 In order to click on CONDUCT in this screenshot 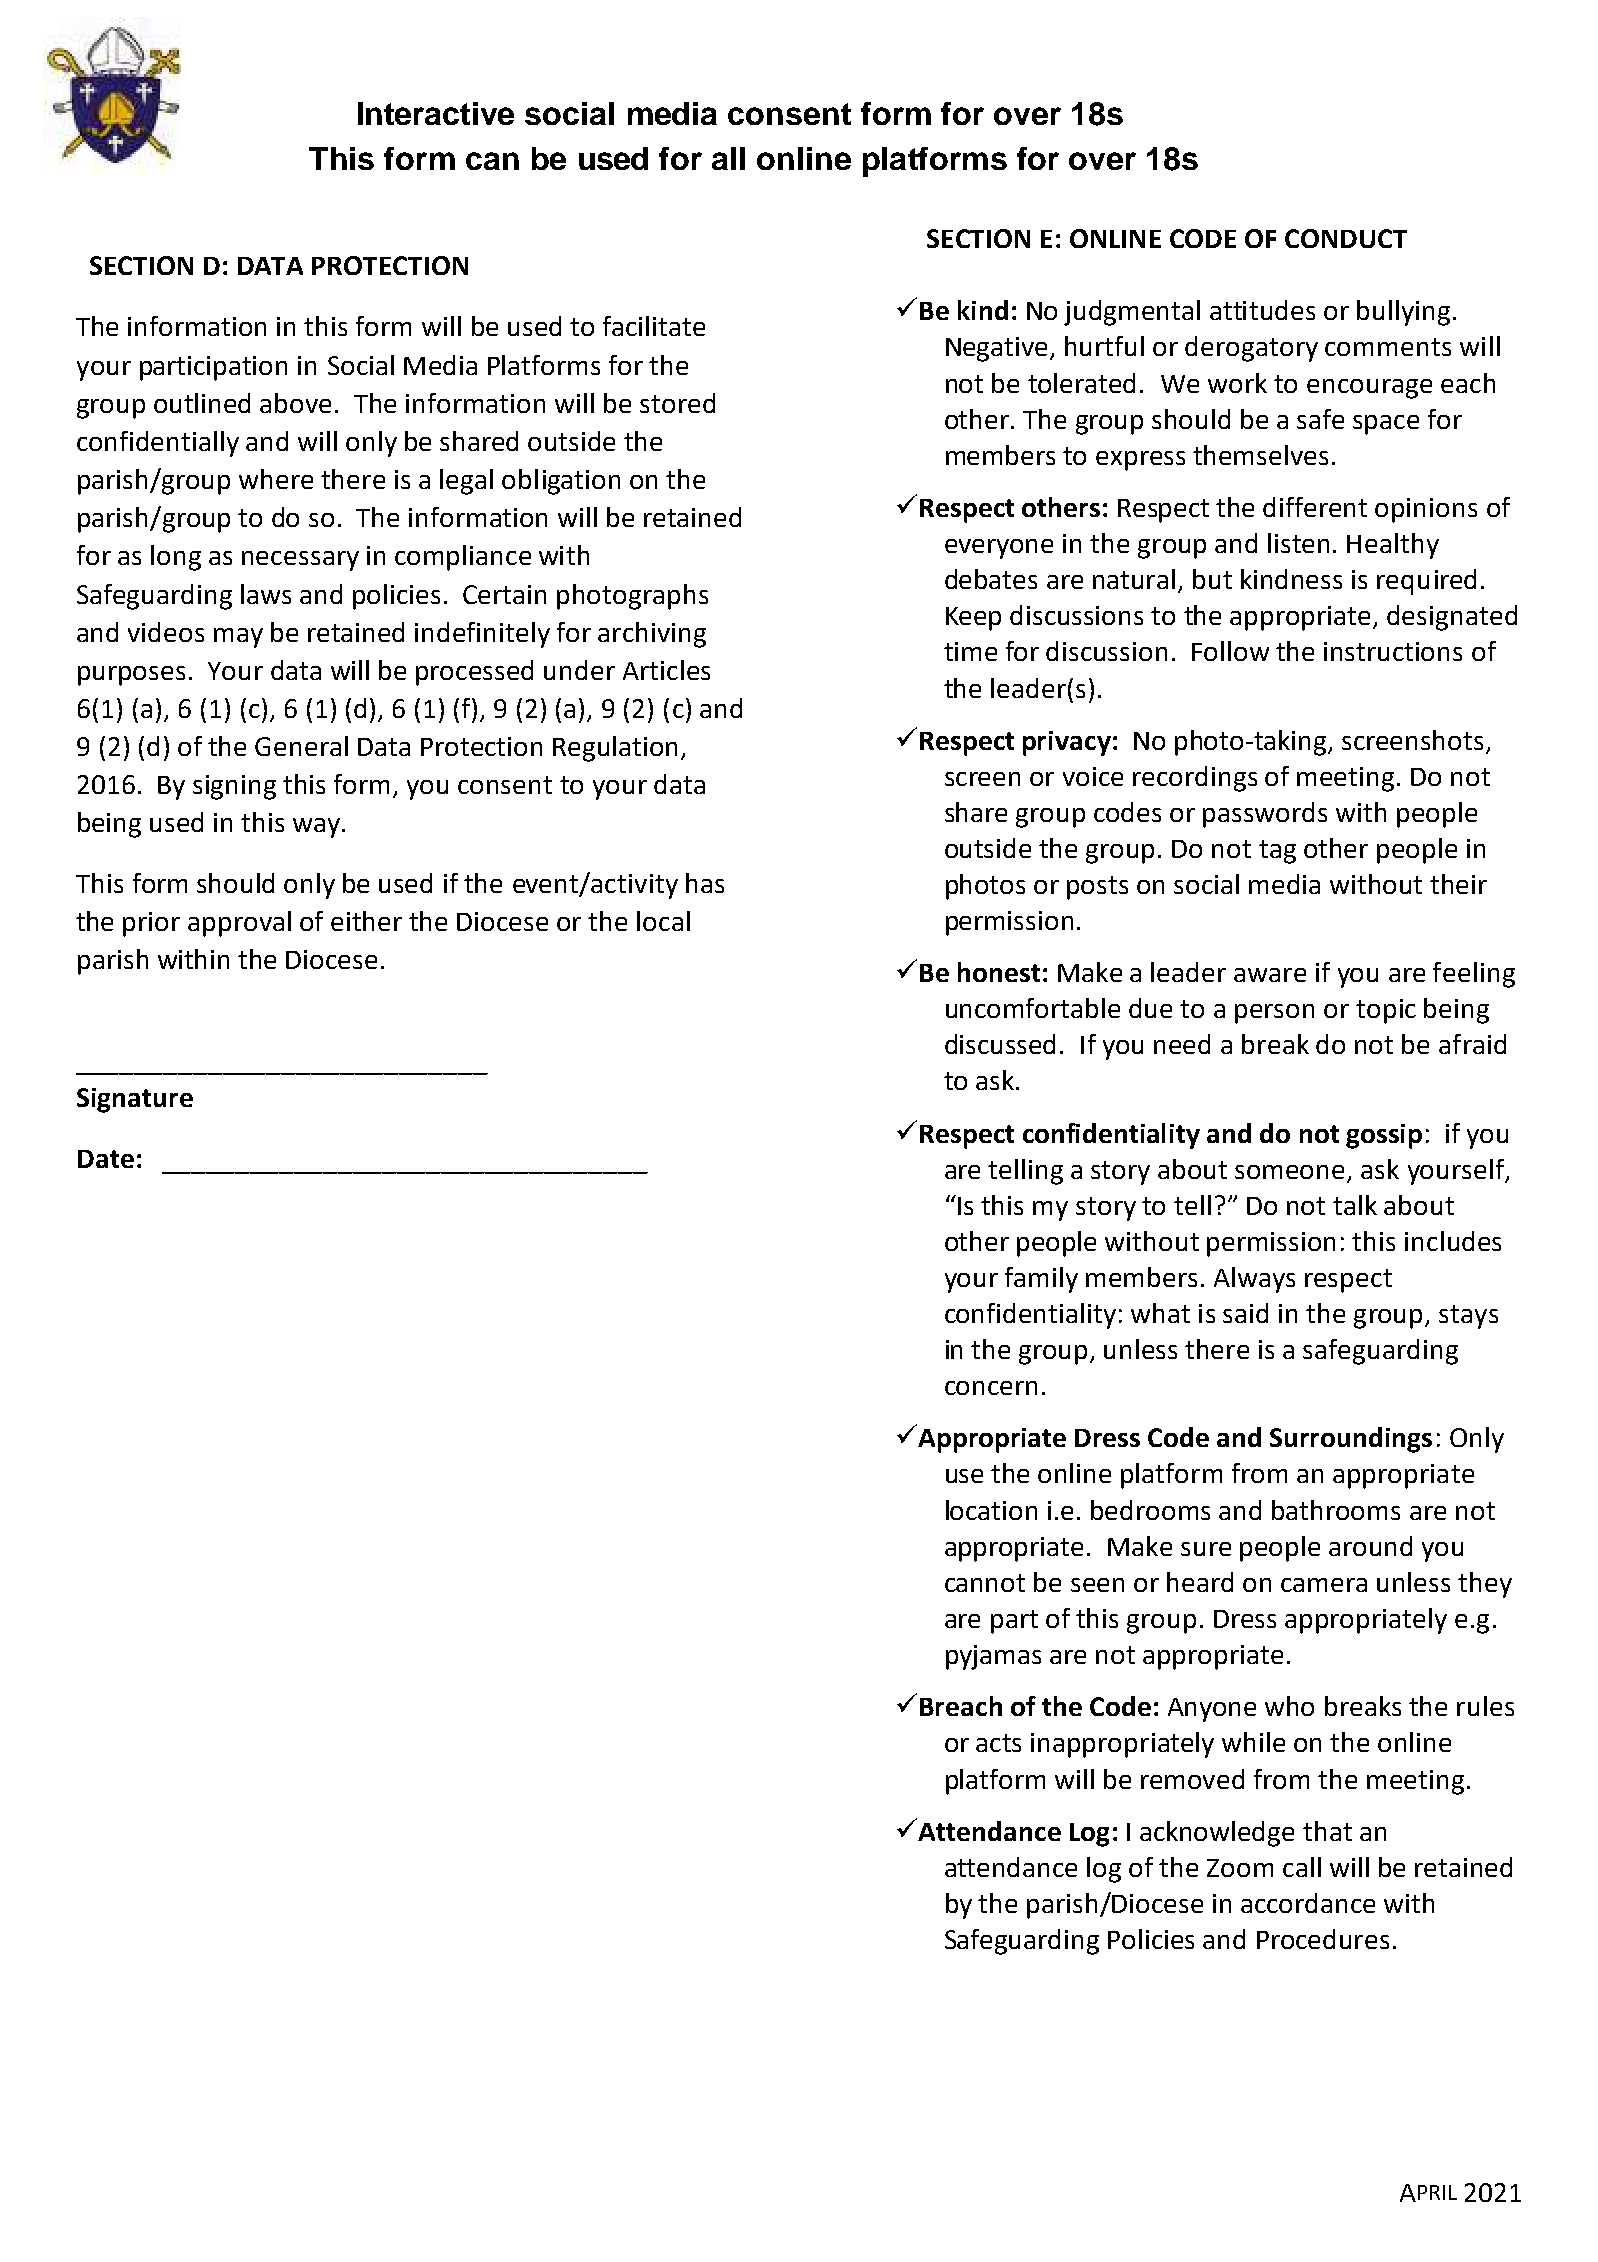, I will do `click(1346, 238)`.
